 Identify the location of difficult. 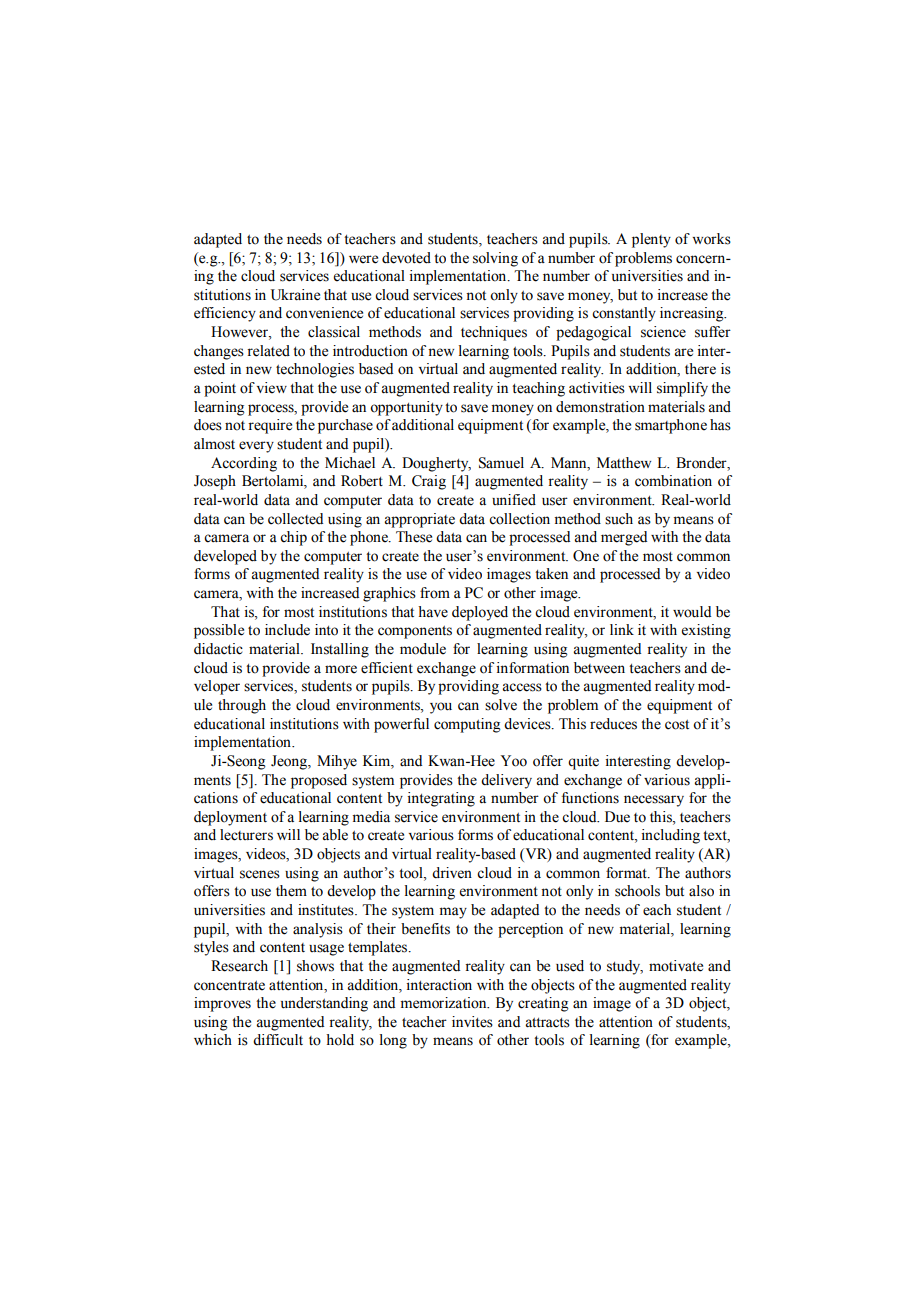
(278, 1040).
